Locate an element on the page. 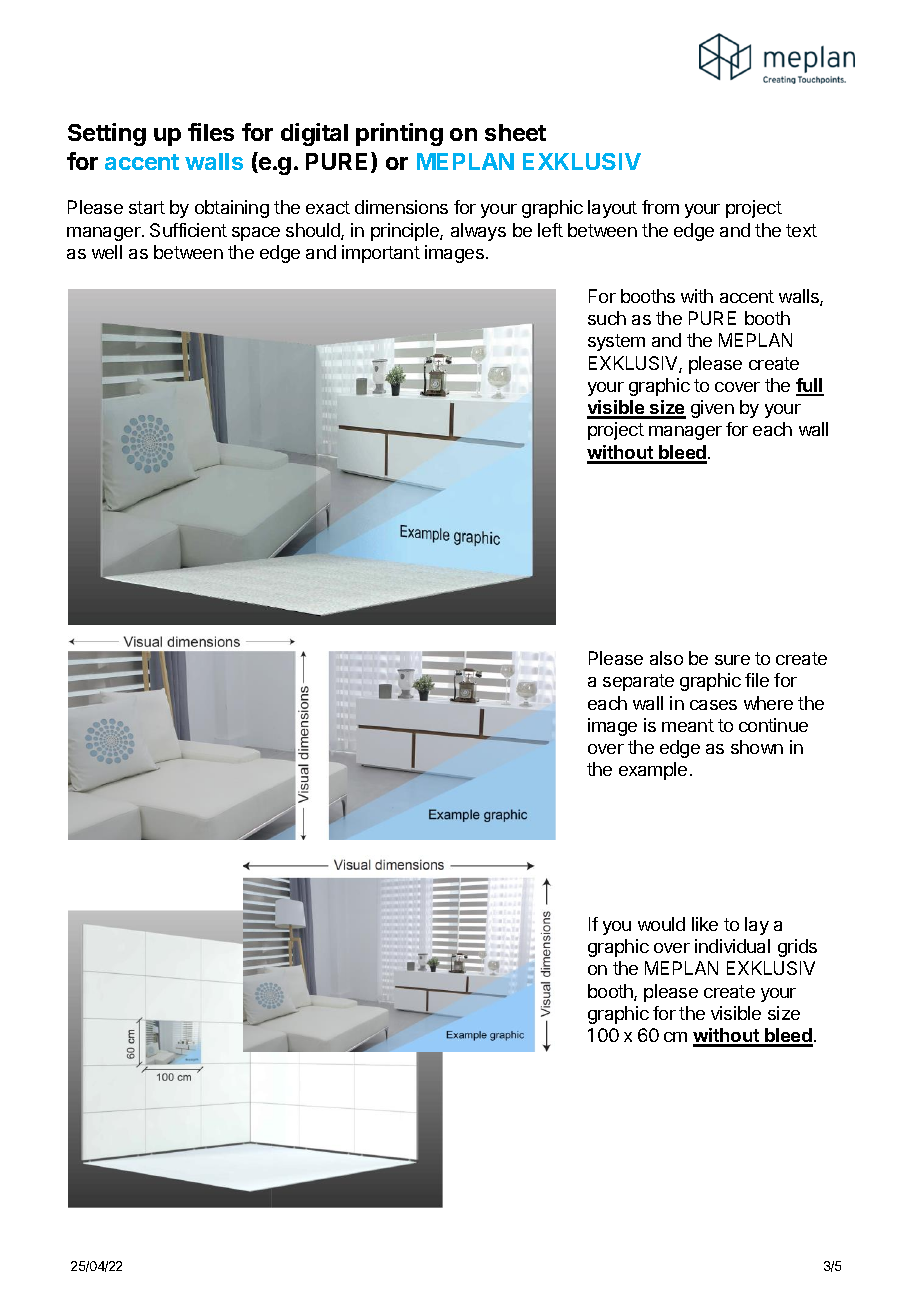 The height and width of the document is (1316, 911). would is located at coordinates (661, 924).
